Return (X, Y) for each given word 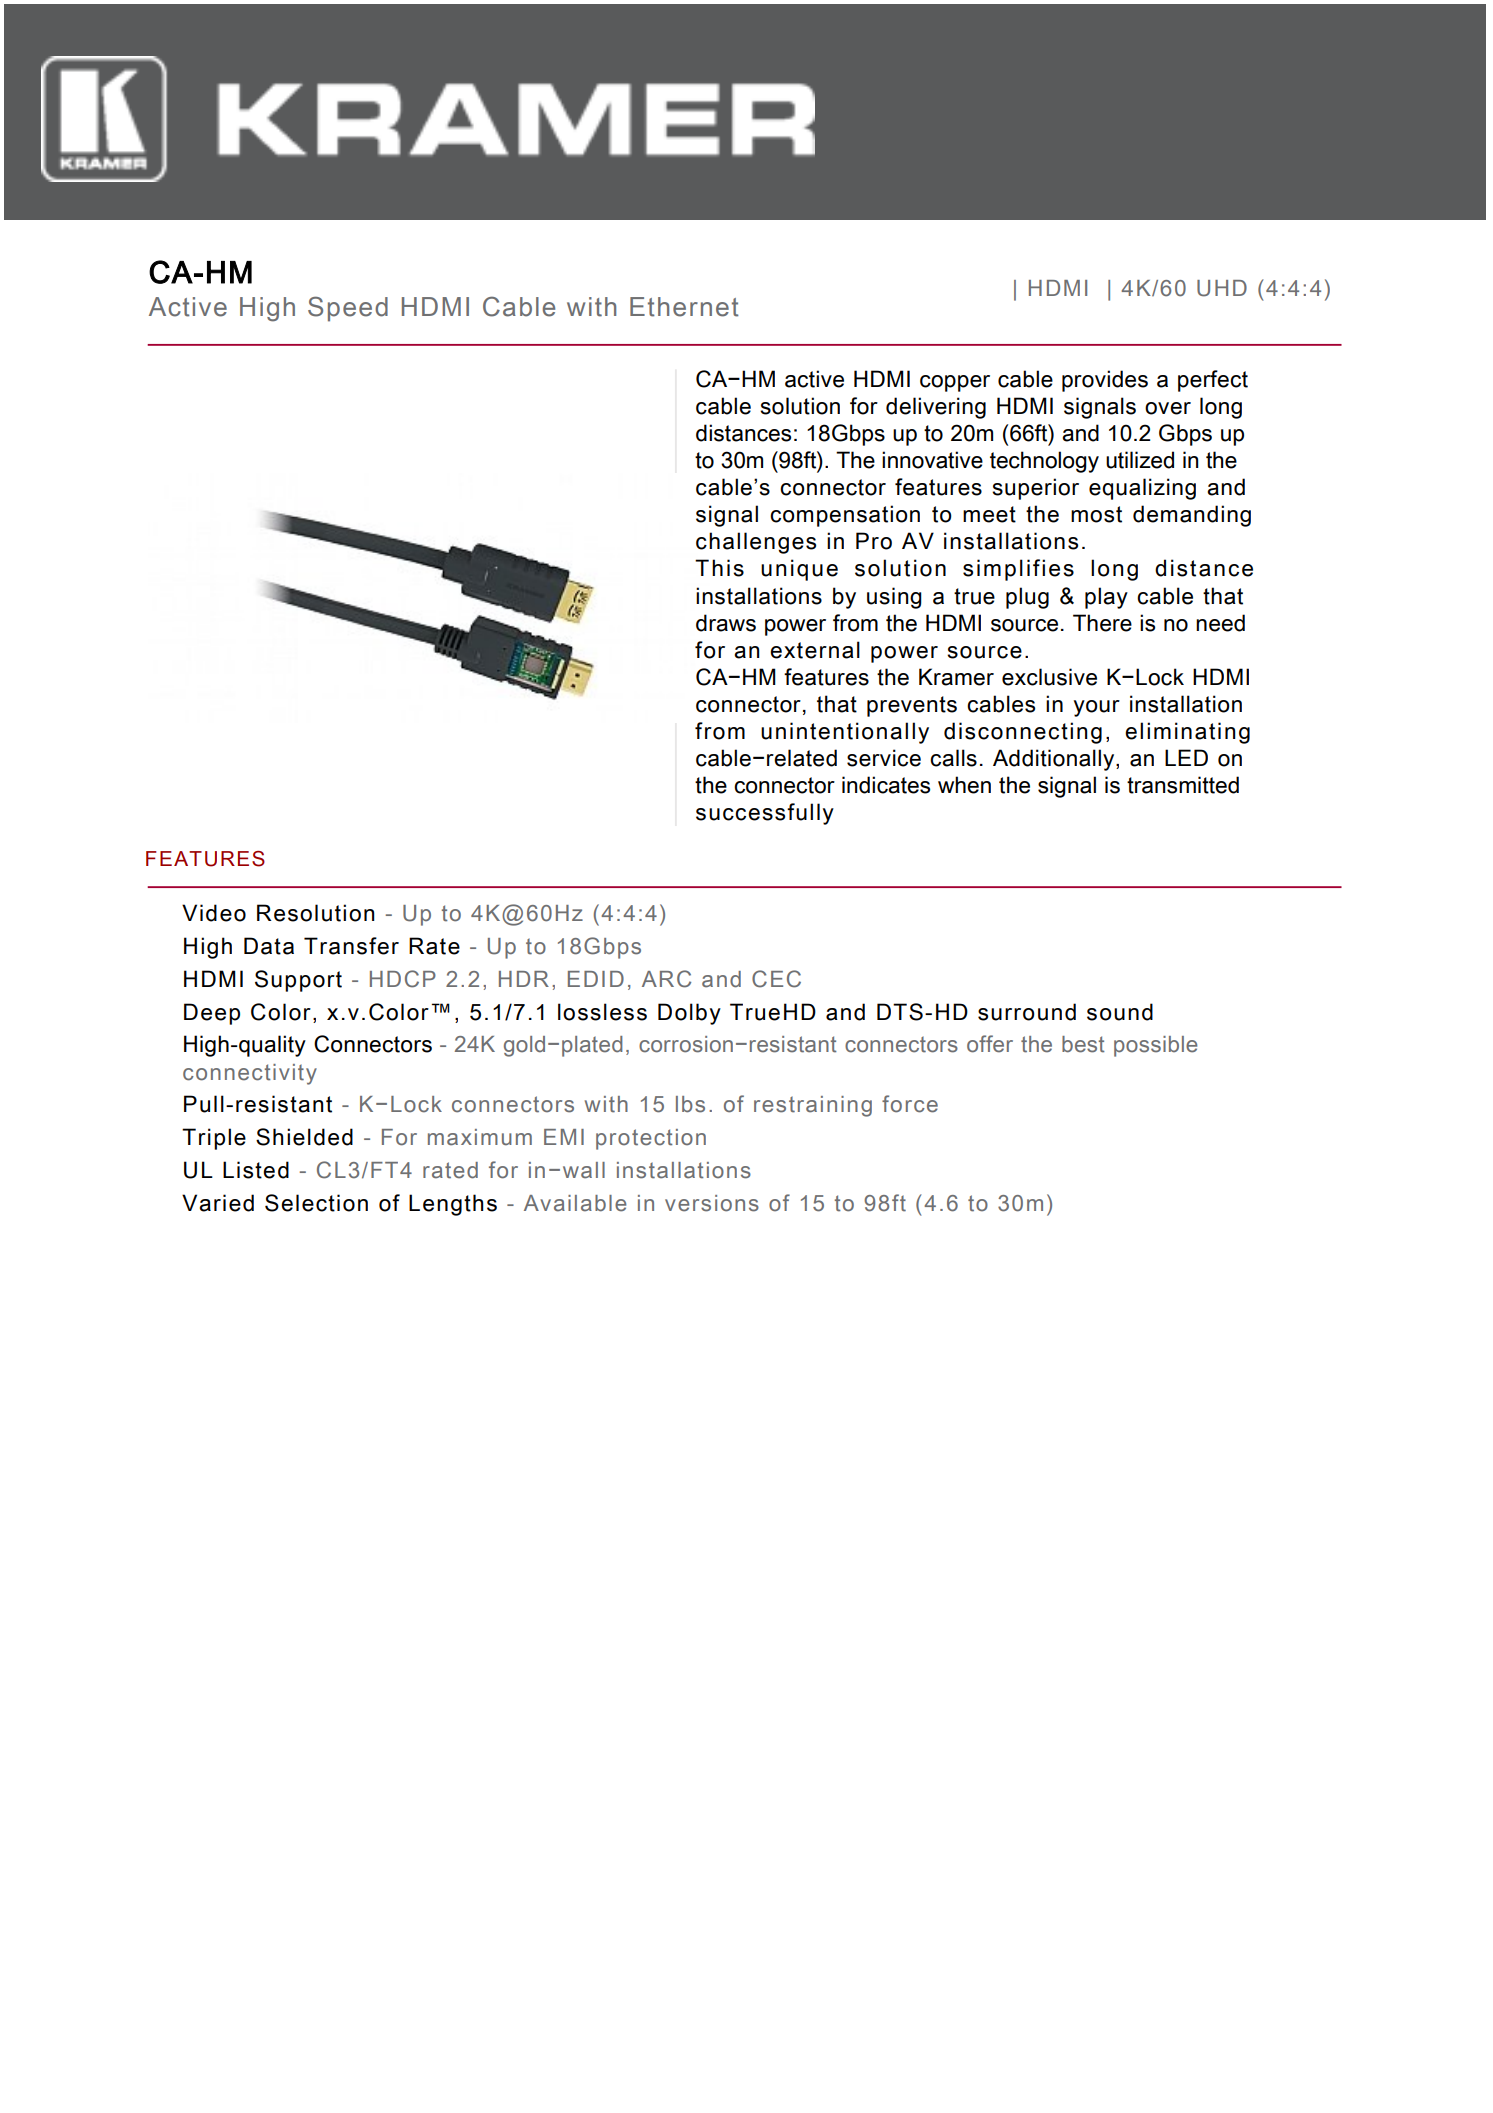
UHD (1222, 288)
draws (726, 623)
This (719, 568)
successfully (765, 814)
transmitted (1183, 785)
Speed (348, 309)
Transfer (351, 946)
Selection (316, 1203)
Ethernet (684, 307)
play (1106, 598)
